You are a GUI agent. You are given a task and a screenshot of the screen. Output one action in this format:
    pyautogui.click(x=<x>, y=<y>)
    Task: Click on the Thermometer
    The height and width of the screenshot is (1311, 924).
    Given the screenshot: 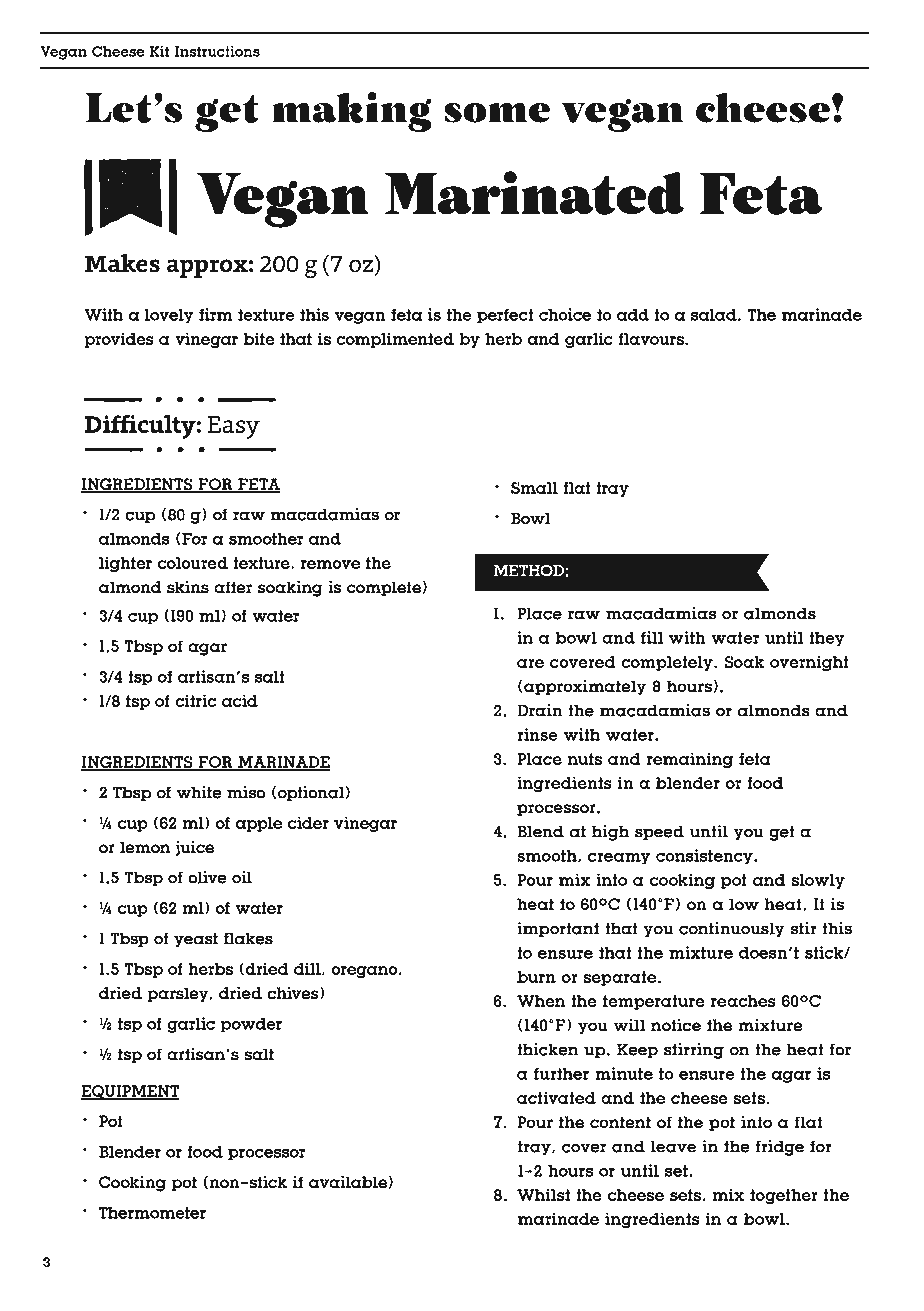 What is the action you would take?
    pyautogui.click(x=152, y=1213)
